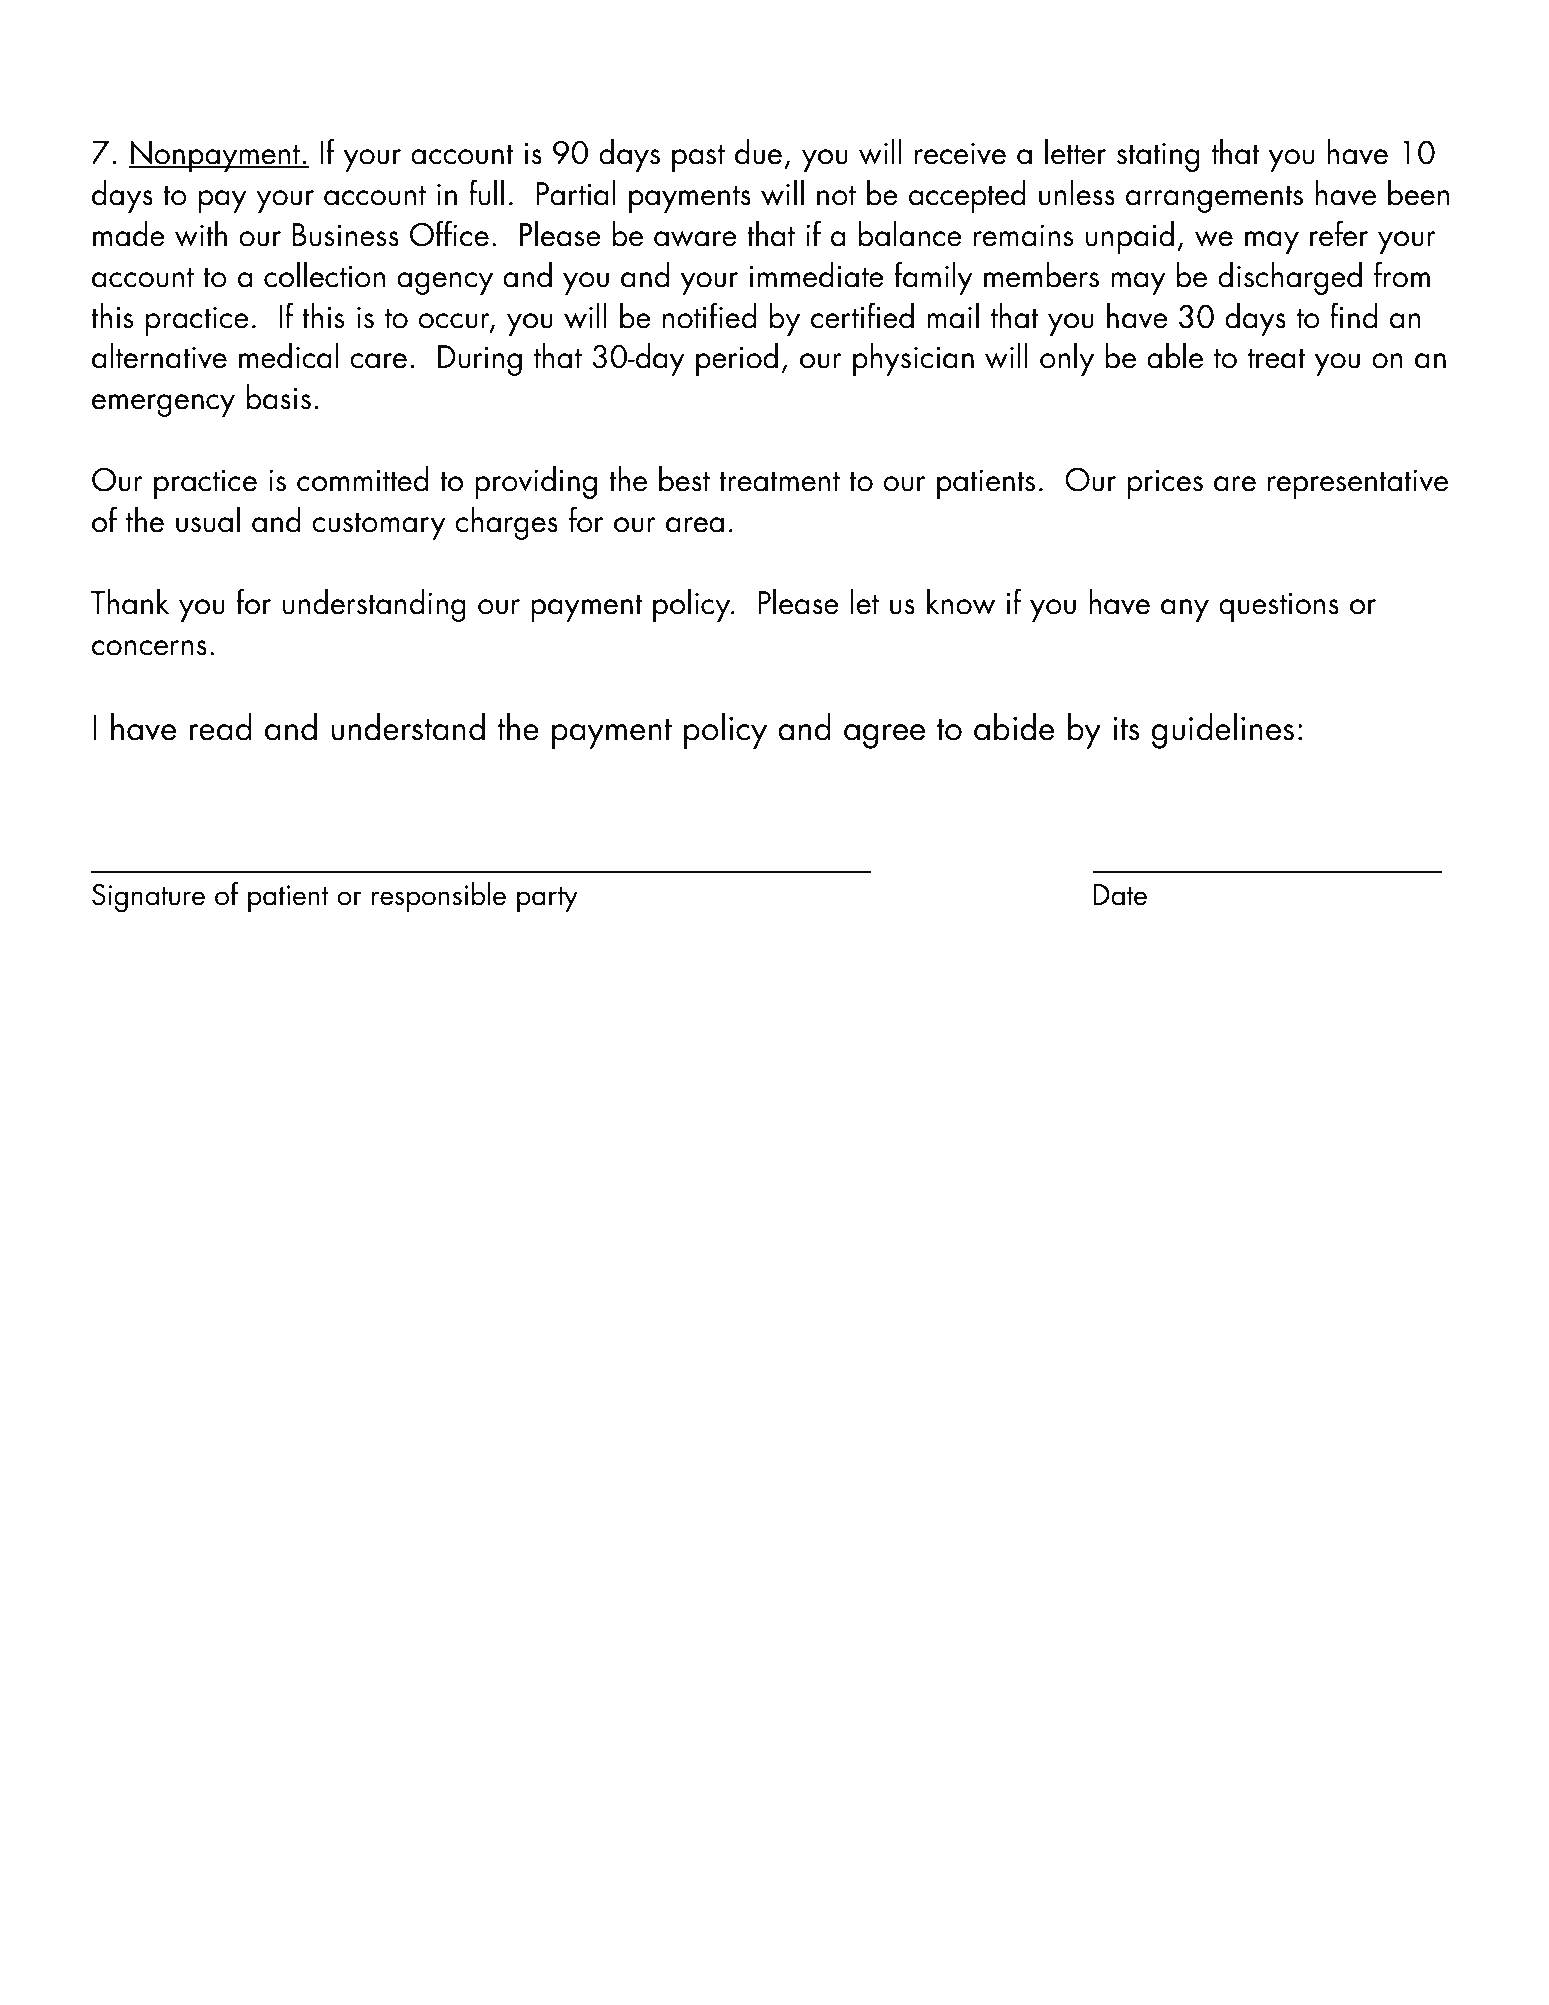 The image size is (1549, 2005). Describe the element at coordinates (737, 359) in the image. I see `period` at that location.
